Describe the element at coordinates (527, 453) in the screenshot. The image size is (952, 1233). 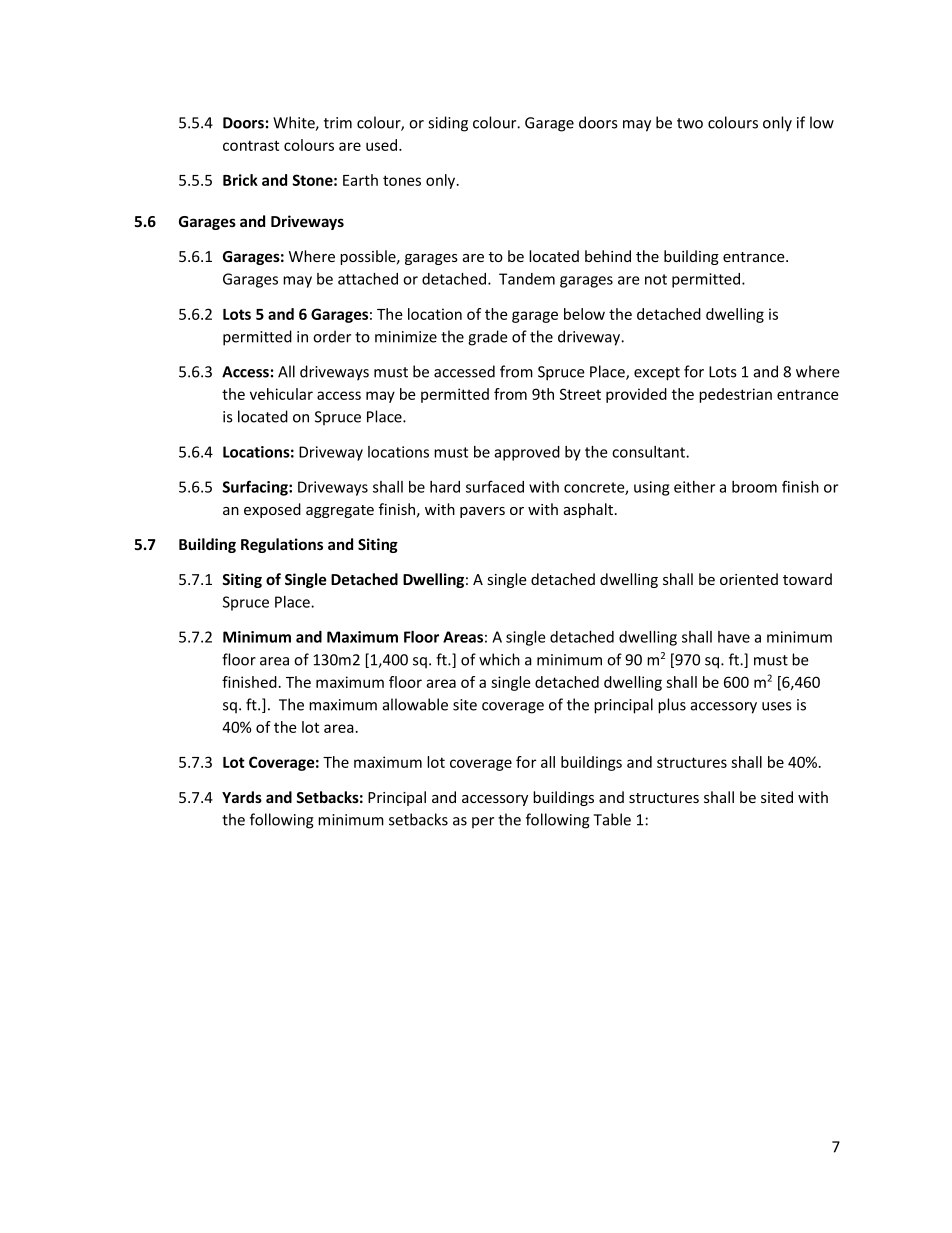
I see `approved` at that location.
